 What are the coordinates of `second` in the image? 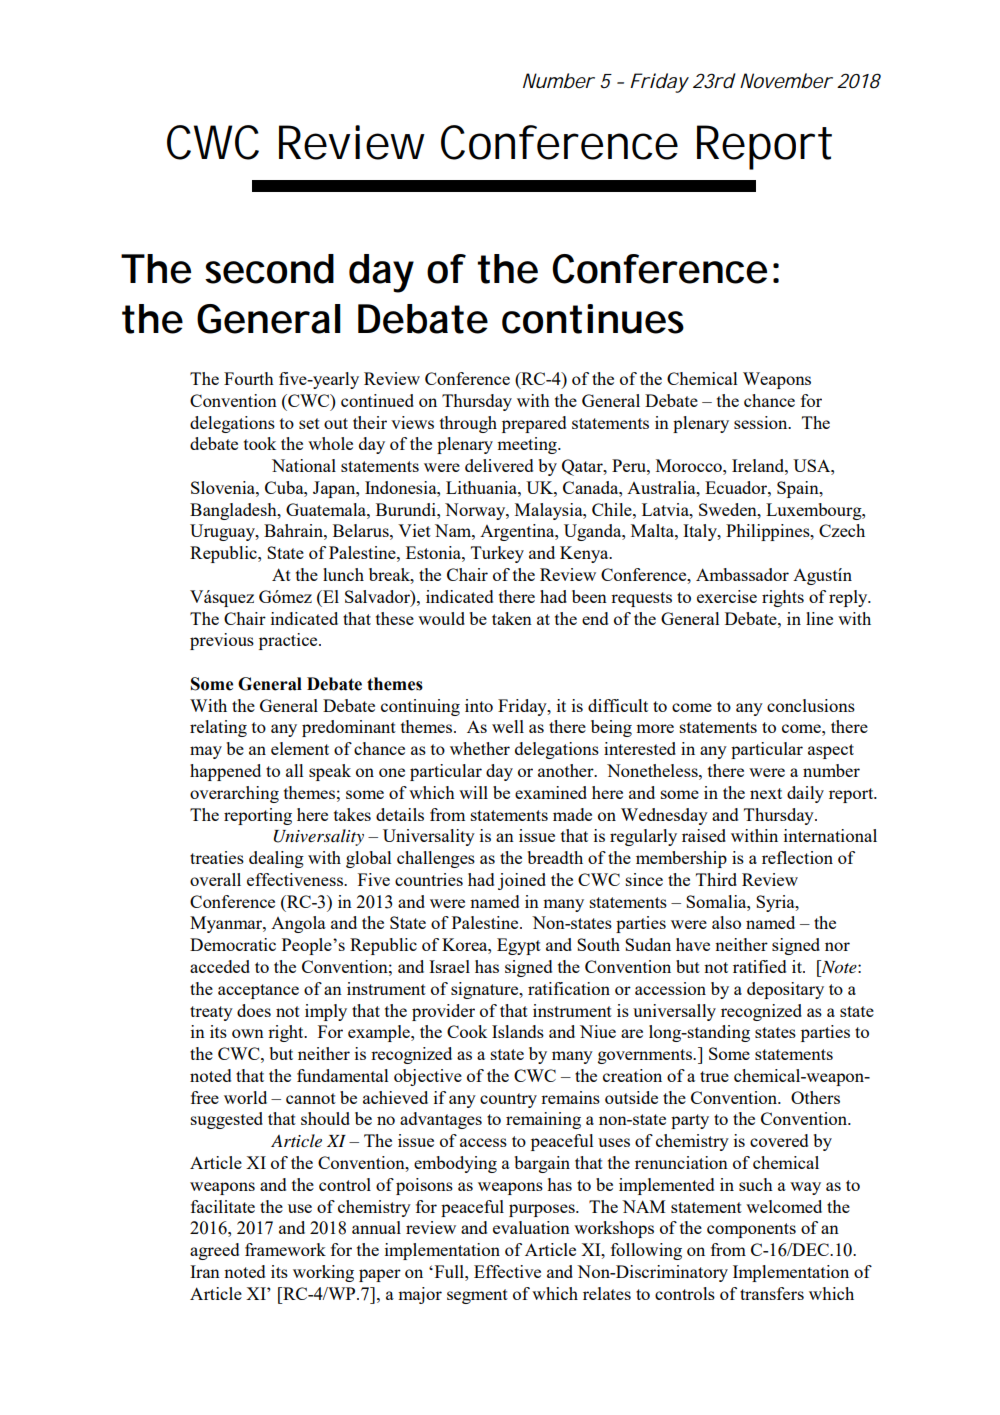 It's located at (269, 269).
